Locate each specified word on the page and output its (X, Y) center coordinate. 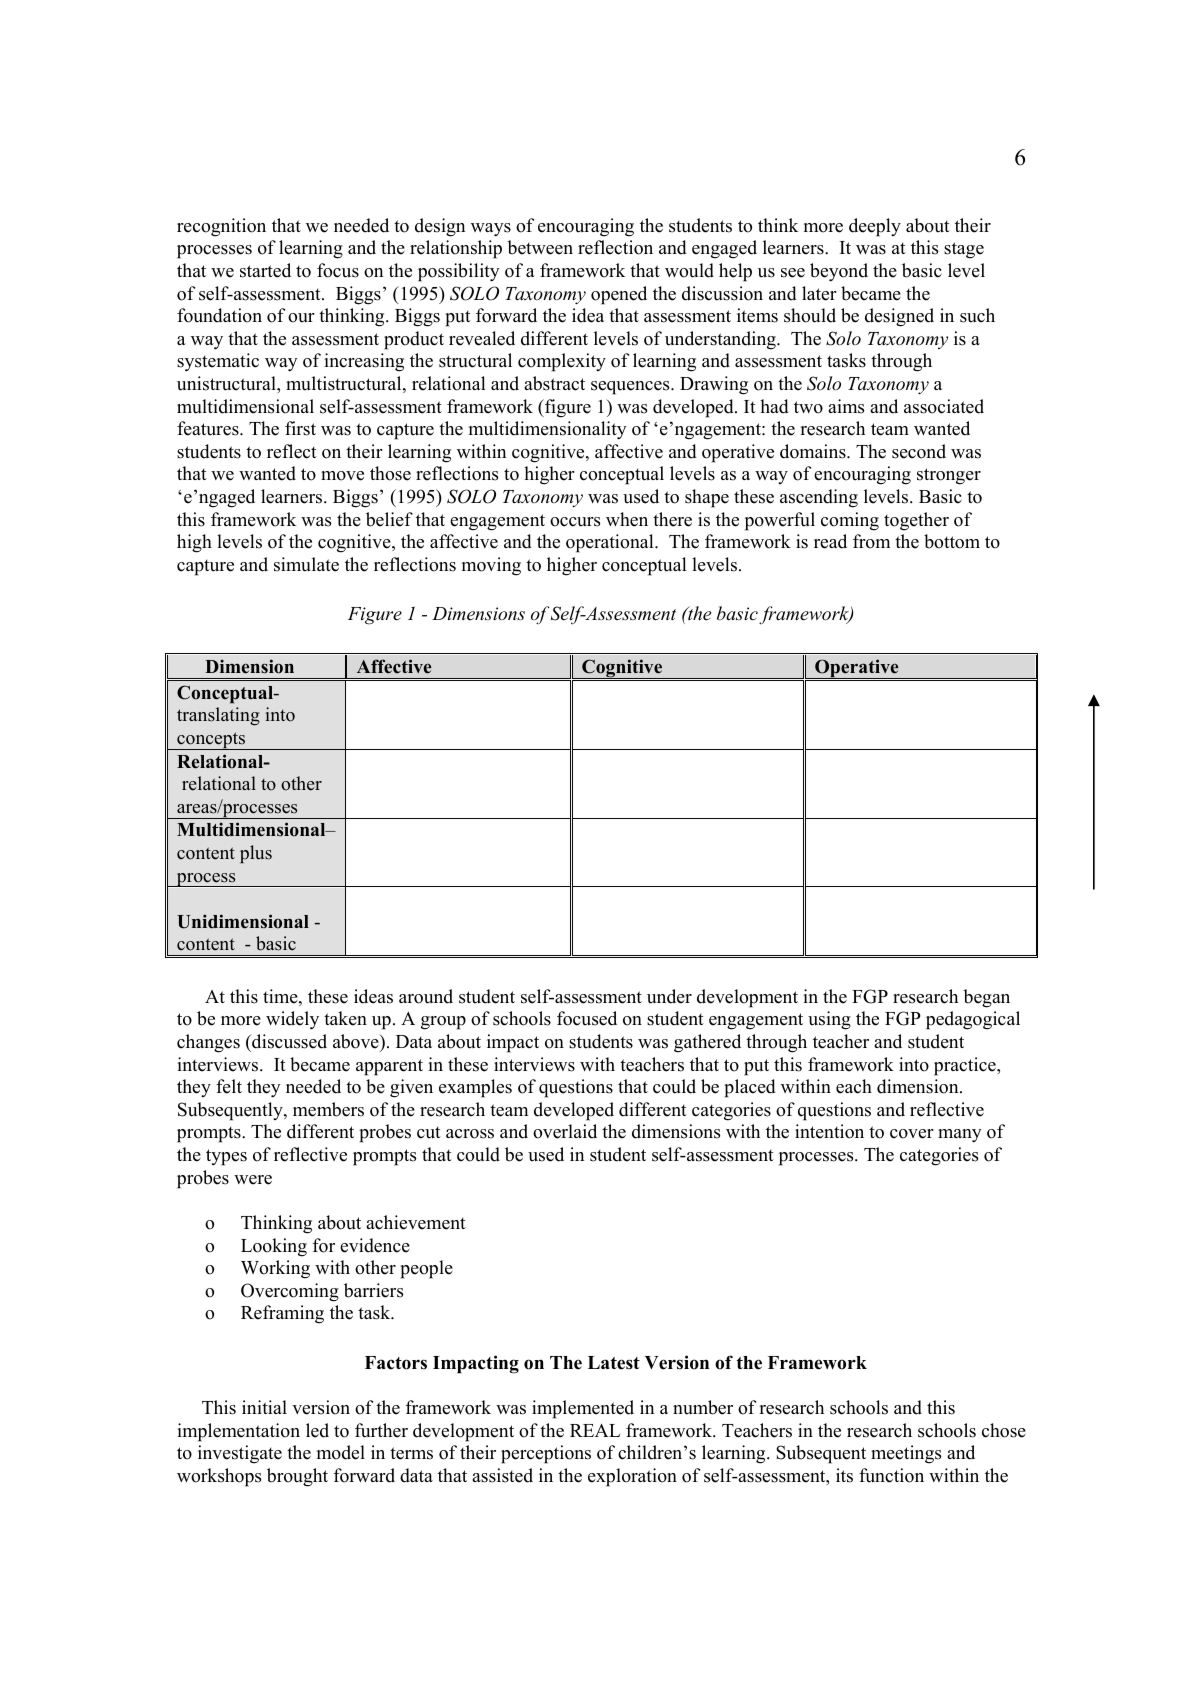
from (871, 541)
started (265, 270)
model (341, 1452)
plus (256, 854)
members (328, 1109)
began (986, 998)
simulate (306, 564)
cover (912, 1134)
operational (611, 543)
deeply (875, 227)
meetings (906, 1454)
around (426, 996)
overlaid (565, 1131)
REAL (595, 1430)
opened (619, 295)
